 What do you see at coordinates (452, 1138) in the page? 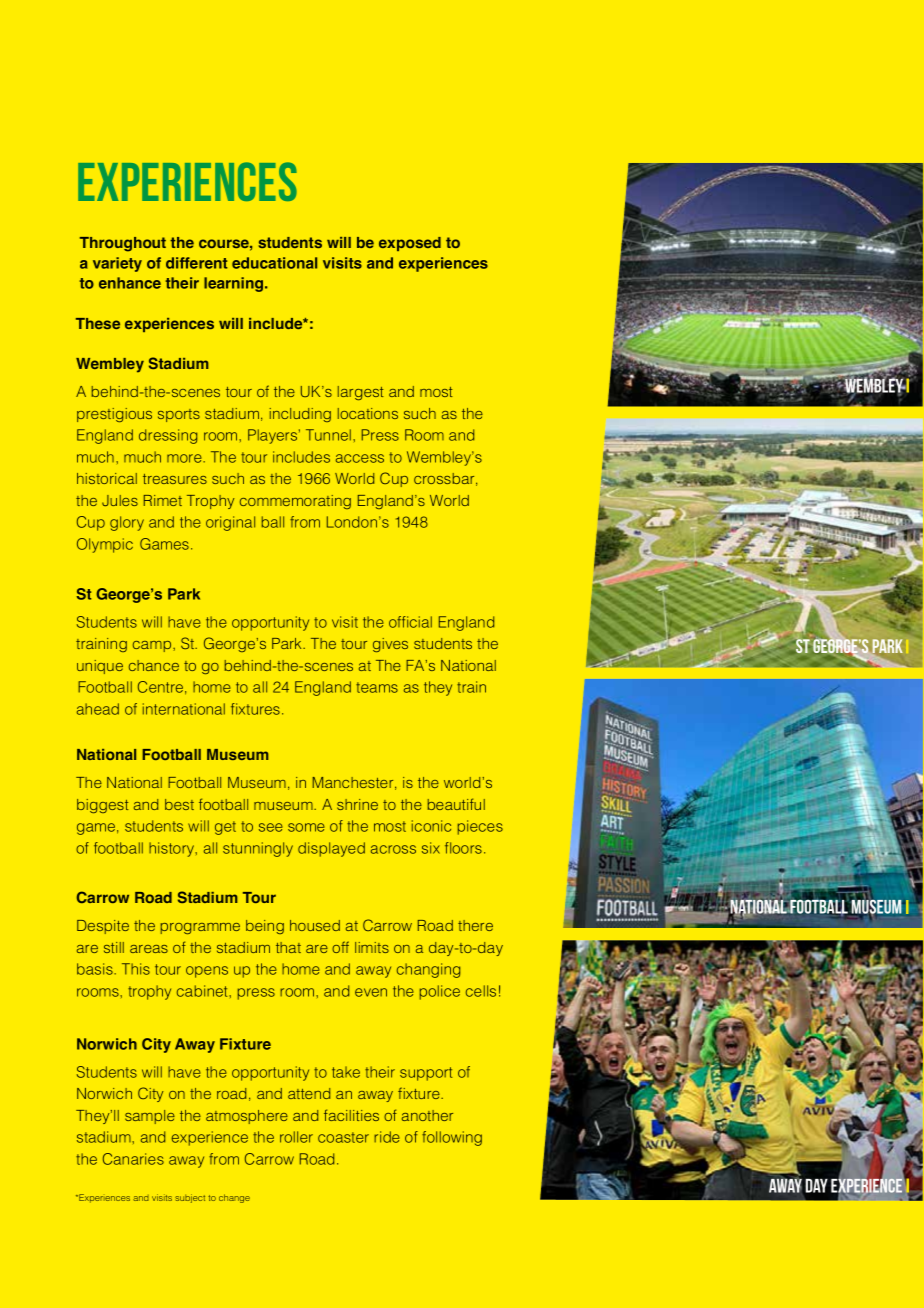
I see `following` at bounding box center [452, 1138].
